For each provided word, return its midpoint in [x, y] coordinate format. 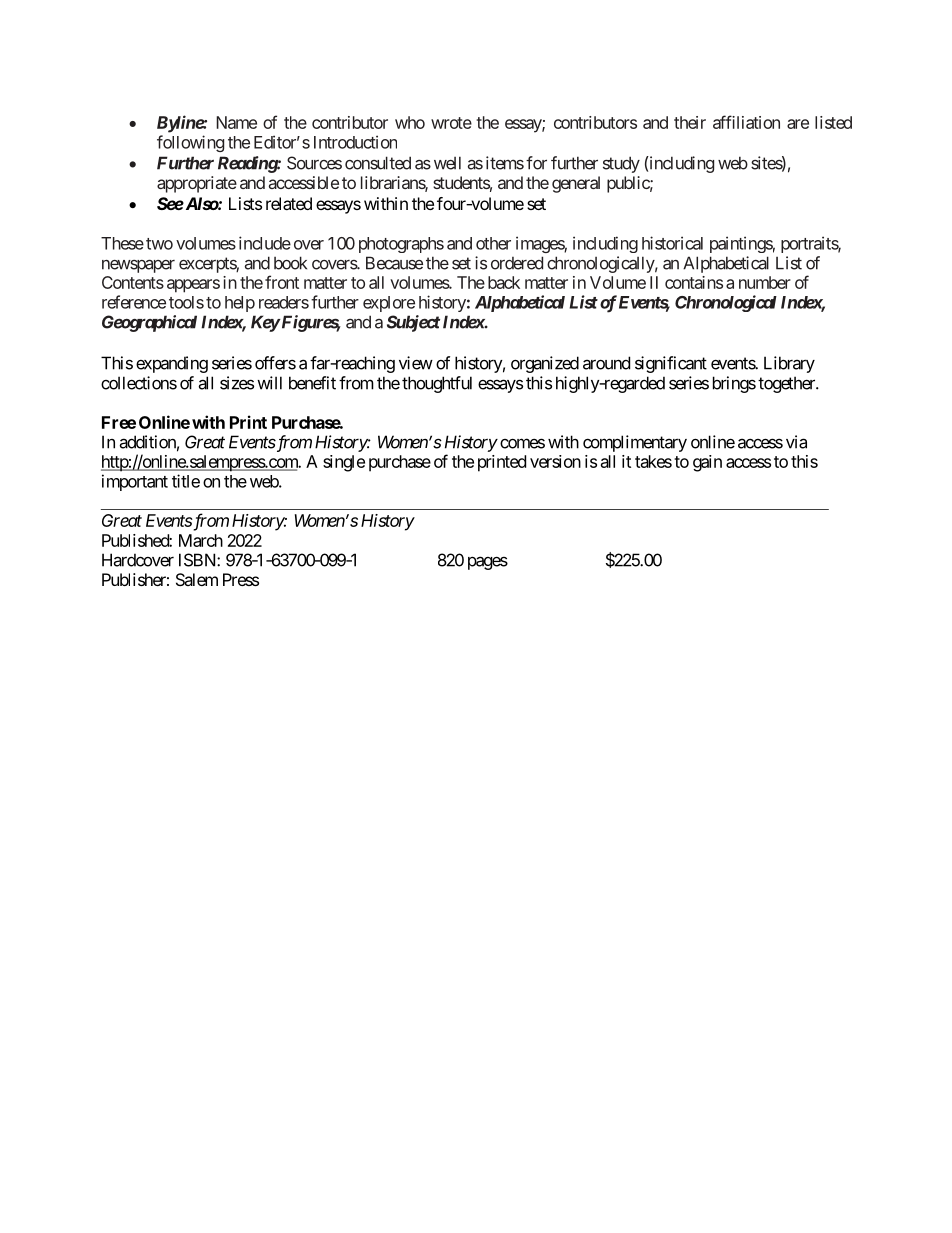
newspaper [138, 266]
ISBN [198, 560]
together [787, 384]
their [690, 122]
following [190, 143]
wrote [451, 123]
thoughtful [437, 384]
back [504, 282]
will [269, 383]
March [201, 540]
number [765, 282]
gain [707, 463]
